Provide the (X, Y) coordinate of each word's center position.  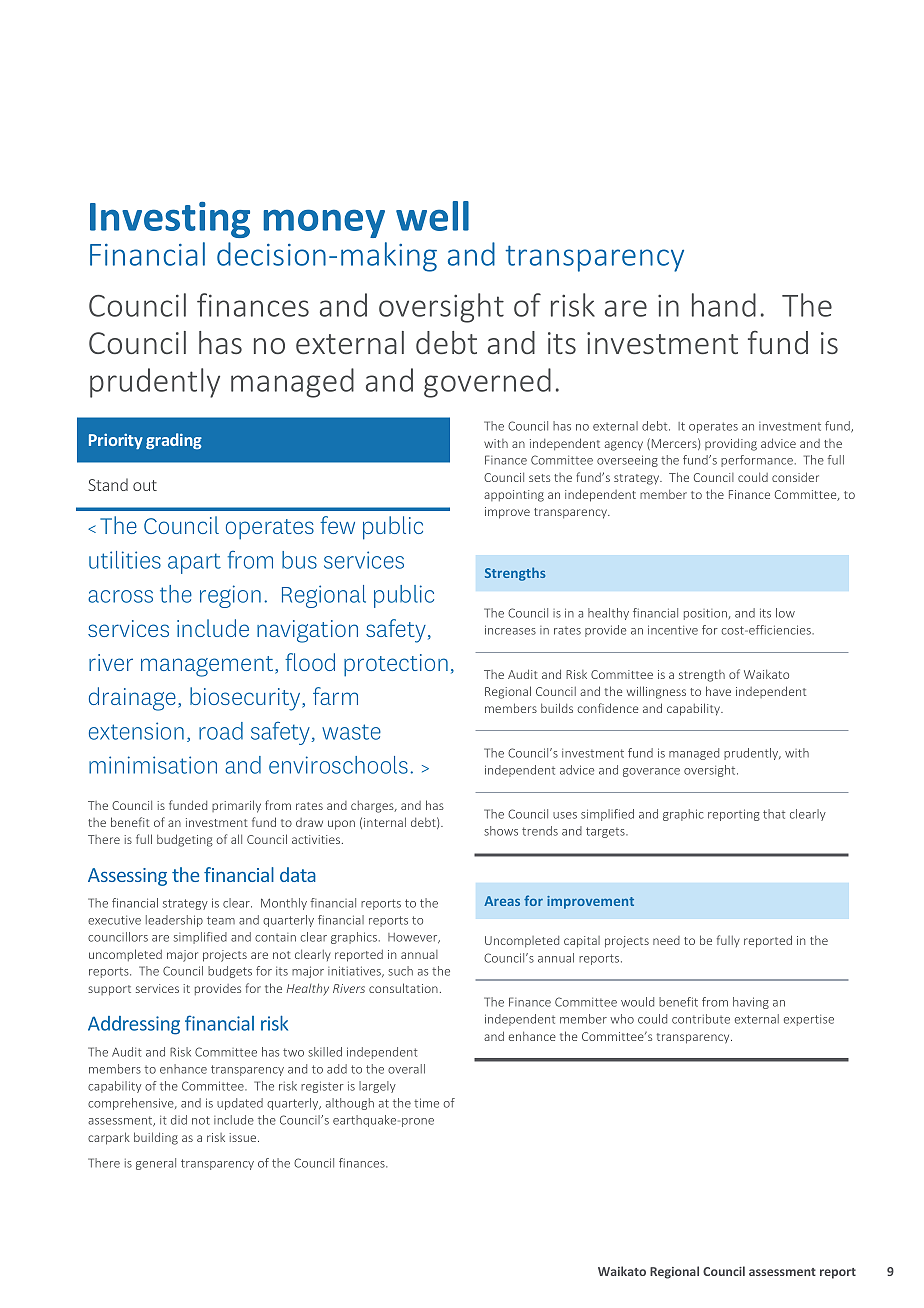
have (718, 691)
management (208, 666)
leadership (174, 921)
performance (757, 461)
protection (396, 665)
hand (724, 305)
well (432, 216)
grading (174, 441)
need (666, 940)
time (426, 1103)
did (179, 1120)
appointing (514, 496)
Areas (502, 901)
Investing (170, 220)
